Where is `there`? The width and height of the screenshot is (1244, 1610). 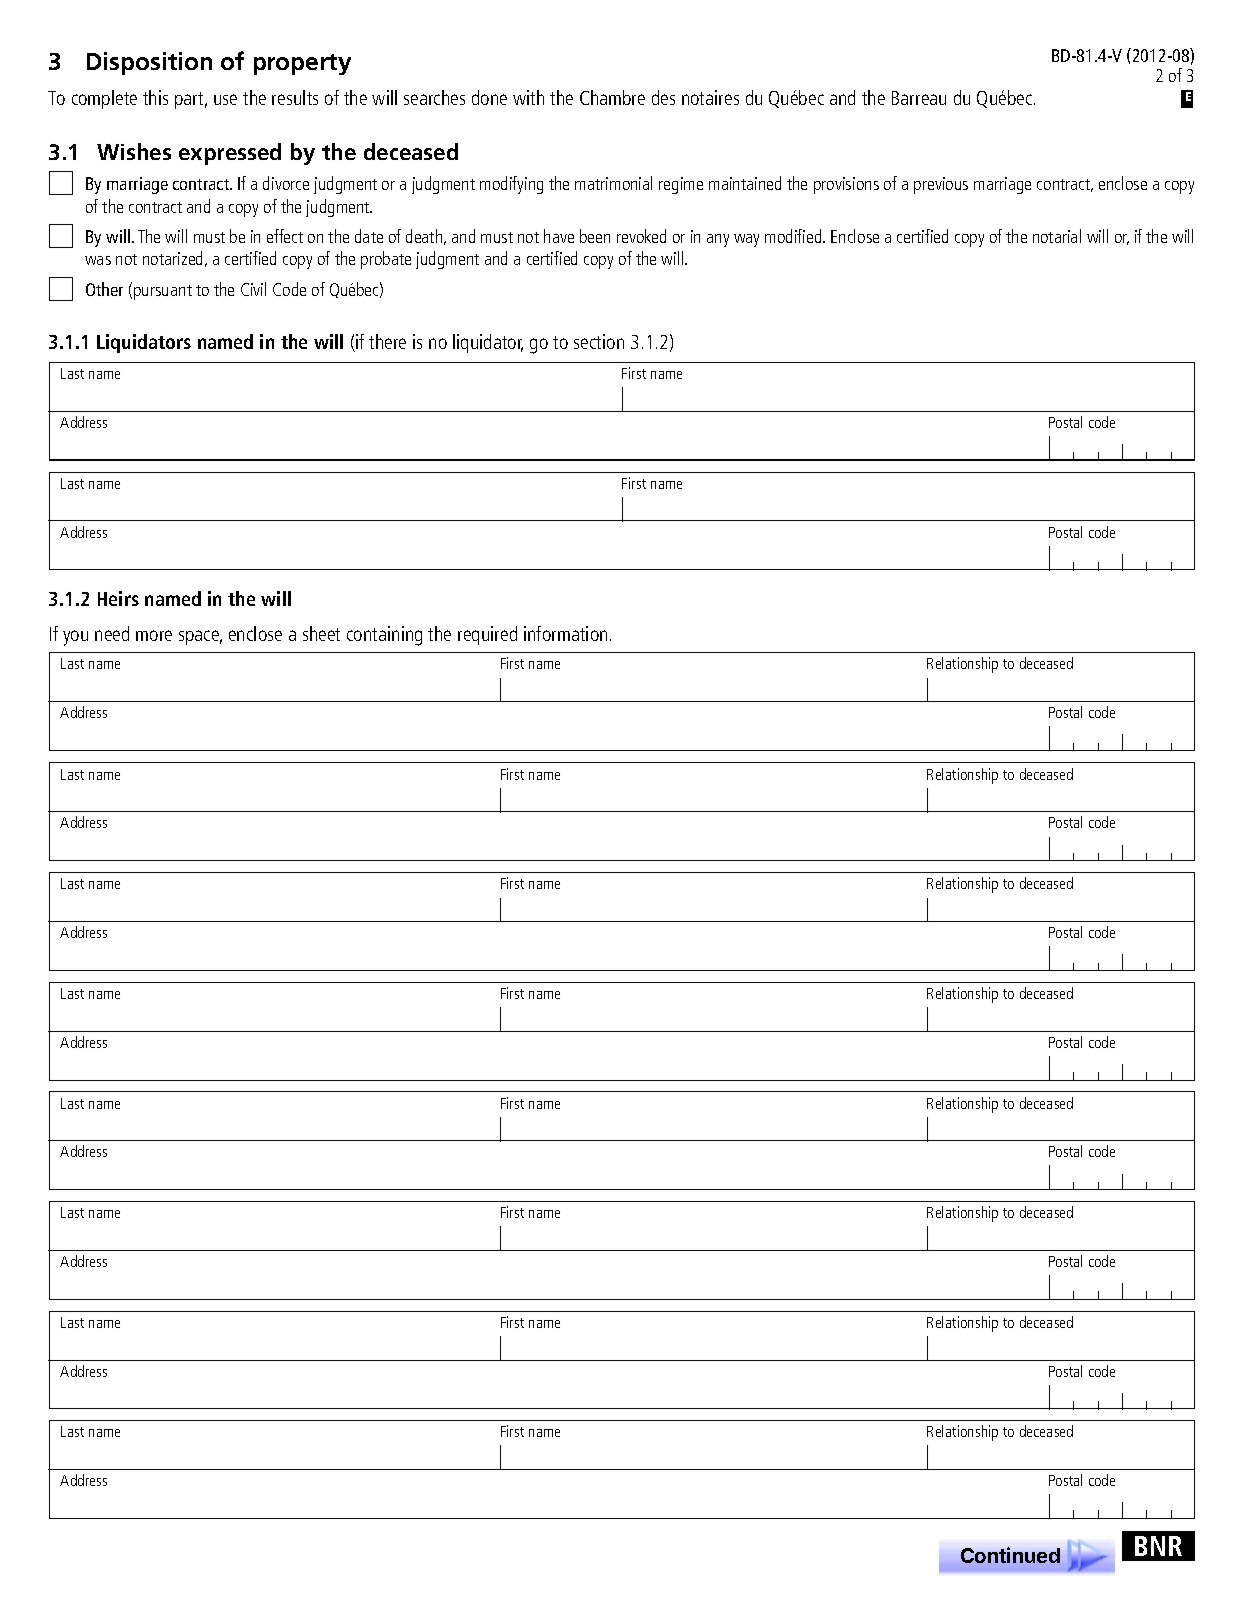
there is located at coordinates (387, 341).
